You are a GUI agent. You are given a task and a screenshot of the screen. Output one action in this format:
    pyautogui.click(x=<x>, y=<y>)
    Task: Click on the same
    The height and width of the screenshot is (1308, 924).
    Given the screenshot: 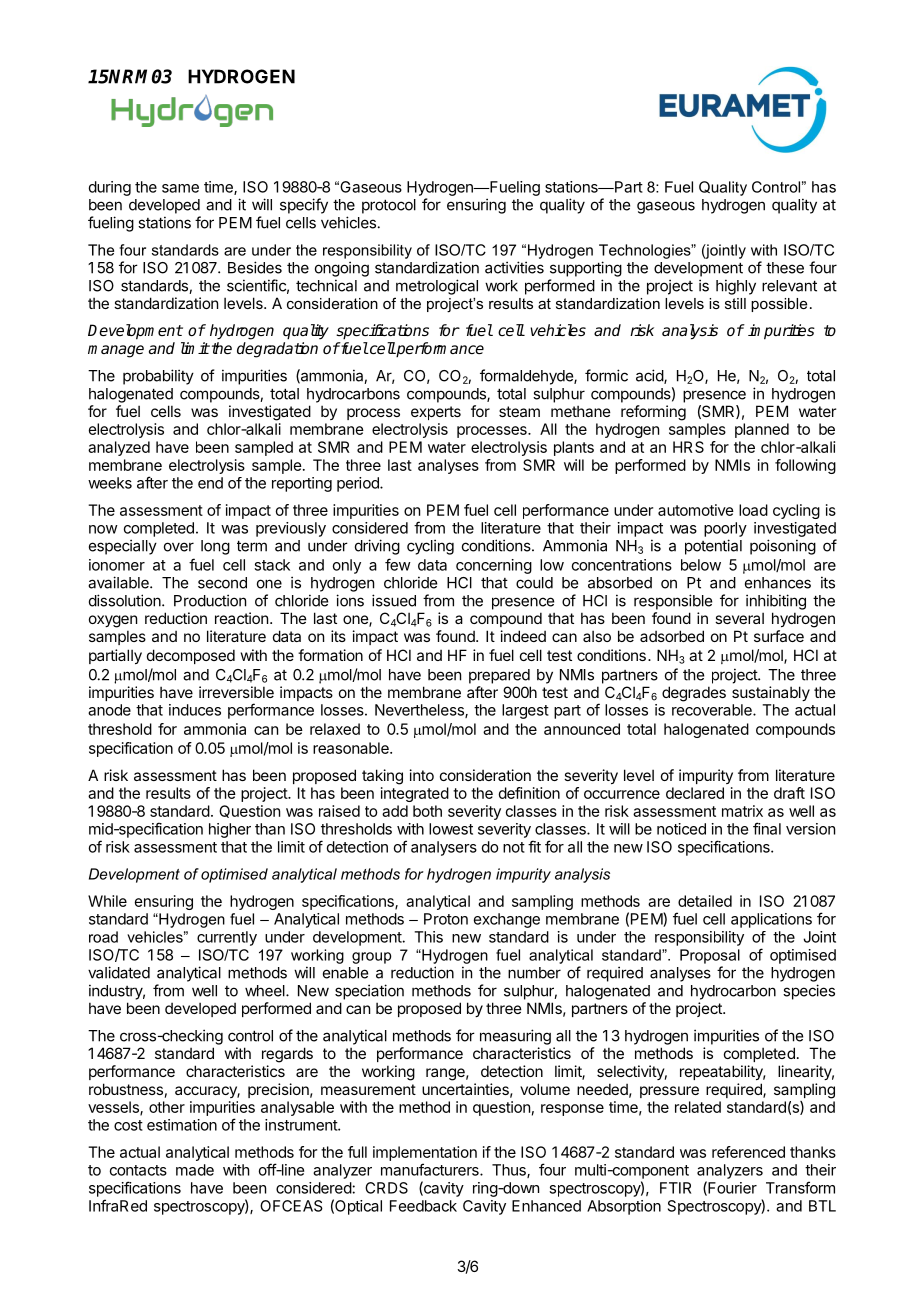 What is the action you would take?
    pyautogui.click(x=180, y=188)
